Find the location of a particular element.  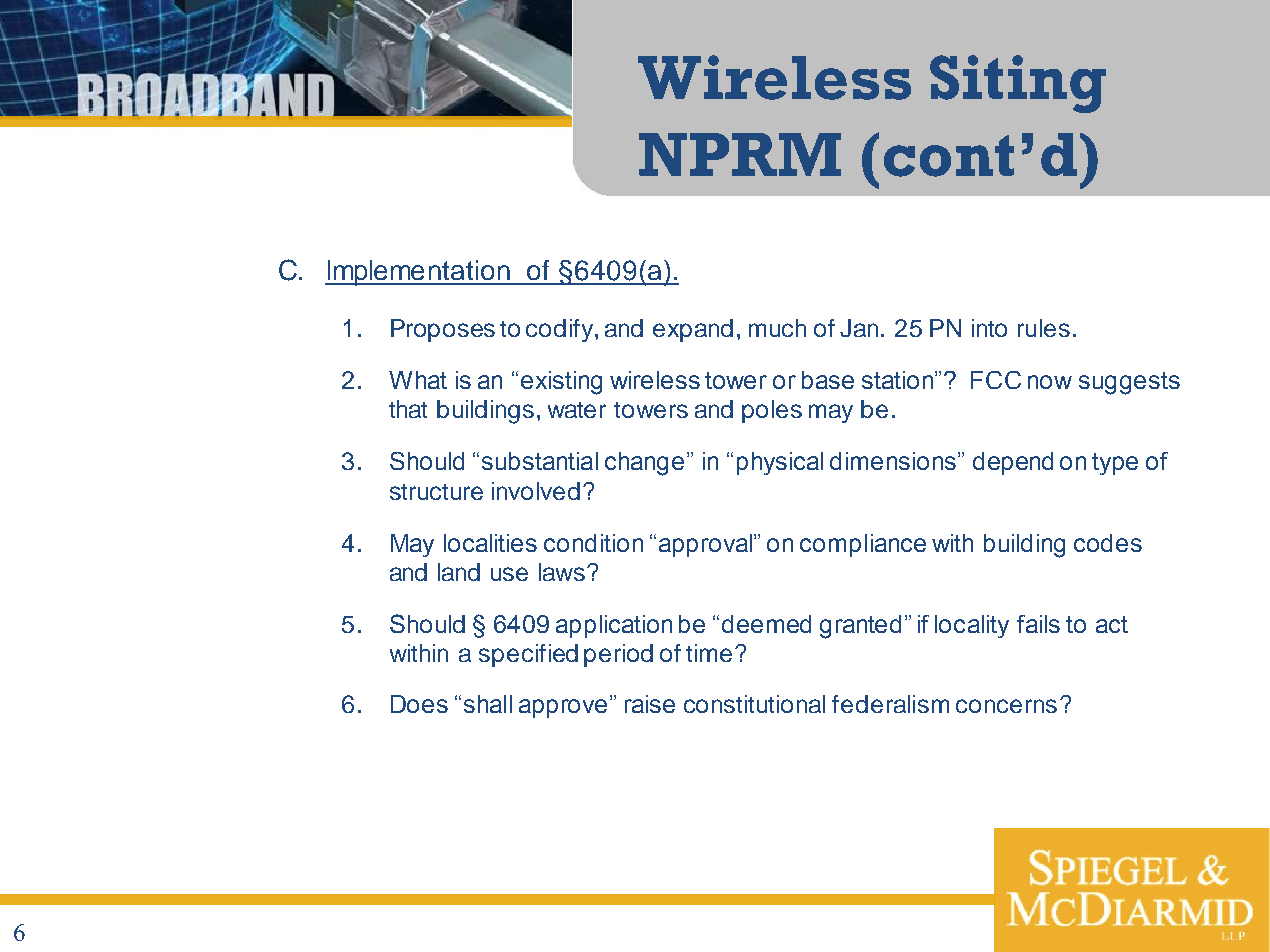

Proposes is located at coordinates (443, 330).
